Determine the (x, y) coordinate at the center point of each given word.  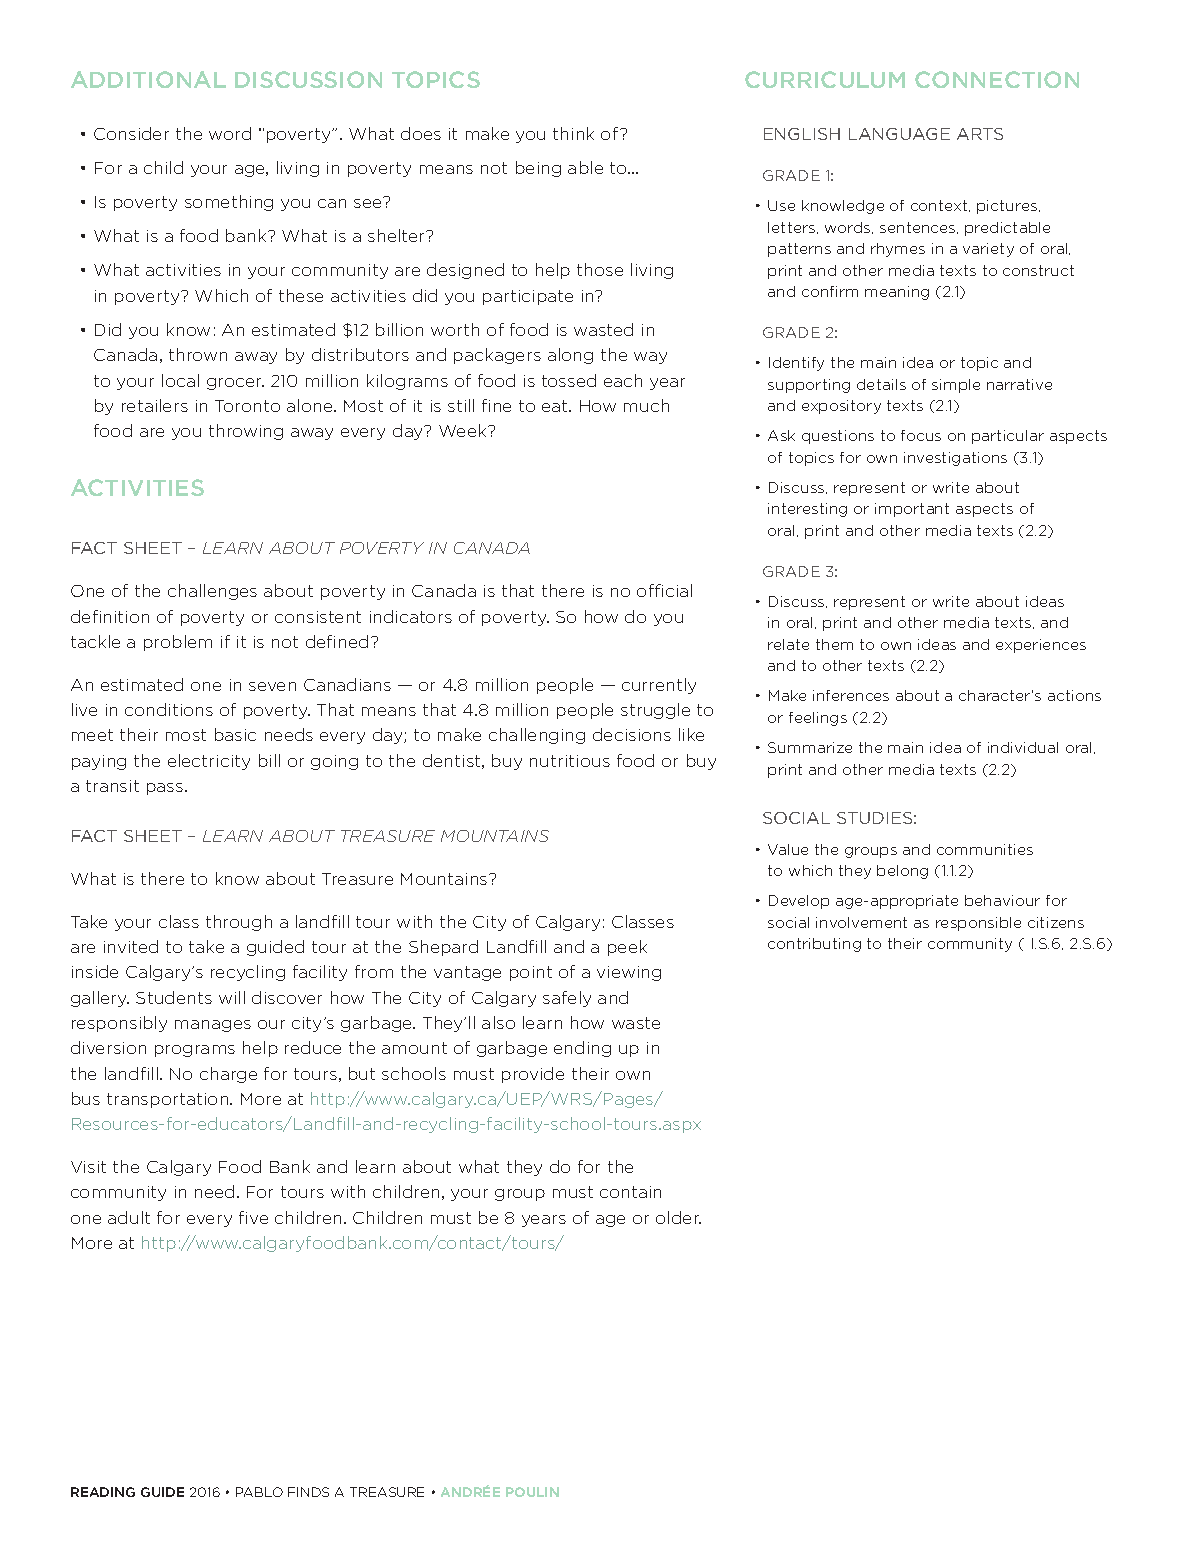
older (678, 1217)
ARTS (980, 134)
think (573, 133)
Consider (131, 133)
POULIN (532, 1492)
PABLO (259, 1492)
